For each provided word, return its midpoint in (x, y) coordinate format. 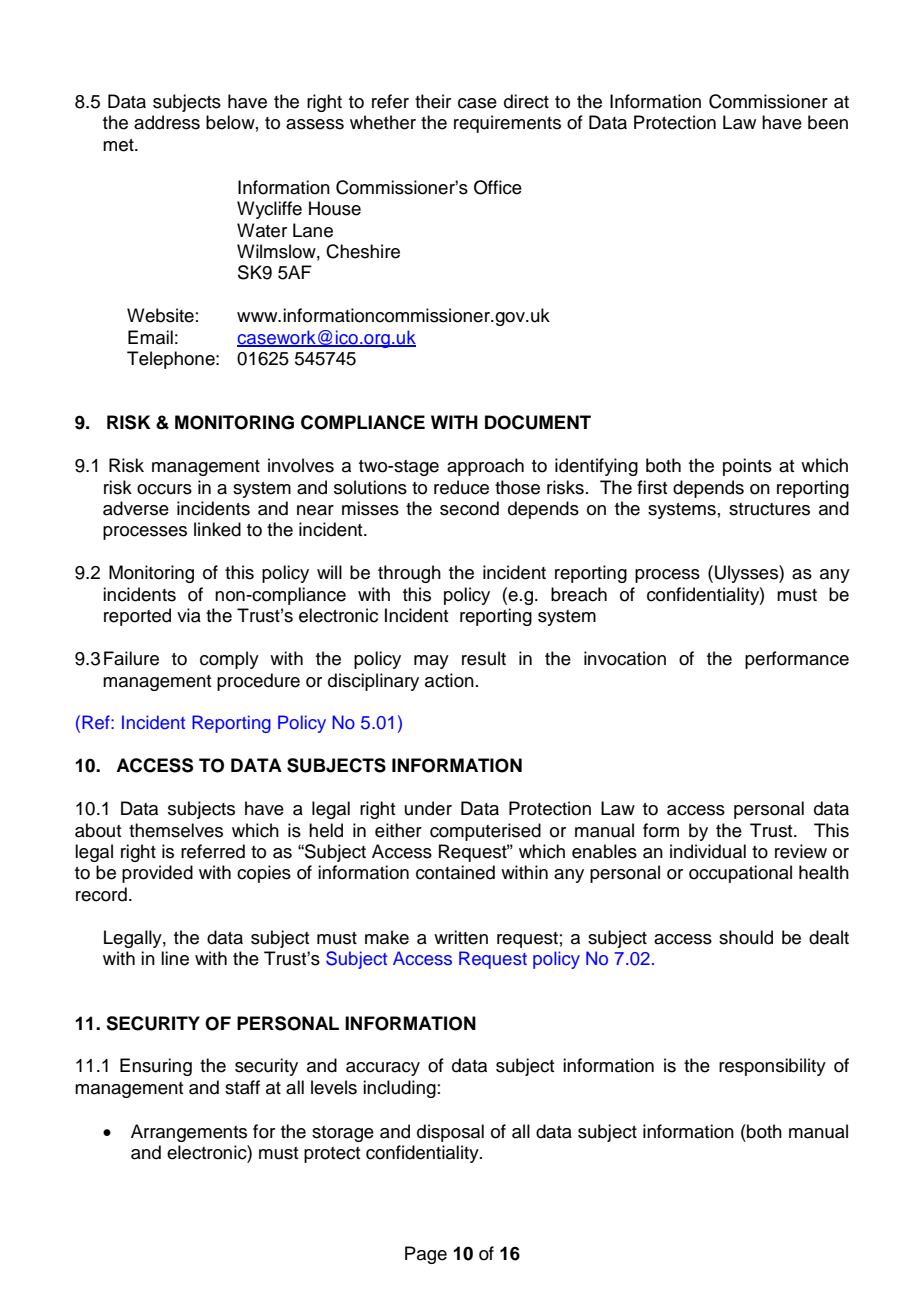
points (747, 467)
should (746, 937)
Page (426, 1255)
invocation (625, 658)
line (175, 958)
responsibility (772, 1067)
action (449, 680)
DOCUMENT (538, 422)
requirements (507, 124)
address (167, 122)
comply (229, 660)
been (828, 122)
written (461, 937)
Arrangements (189, 1133)
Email (150, 337)
